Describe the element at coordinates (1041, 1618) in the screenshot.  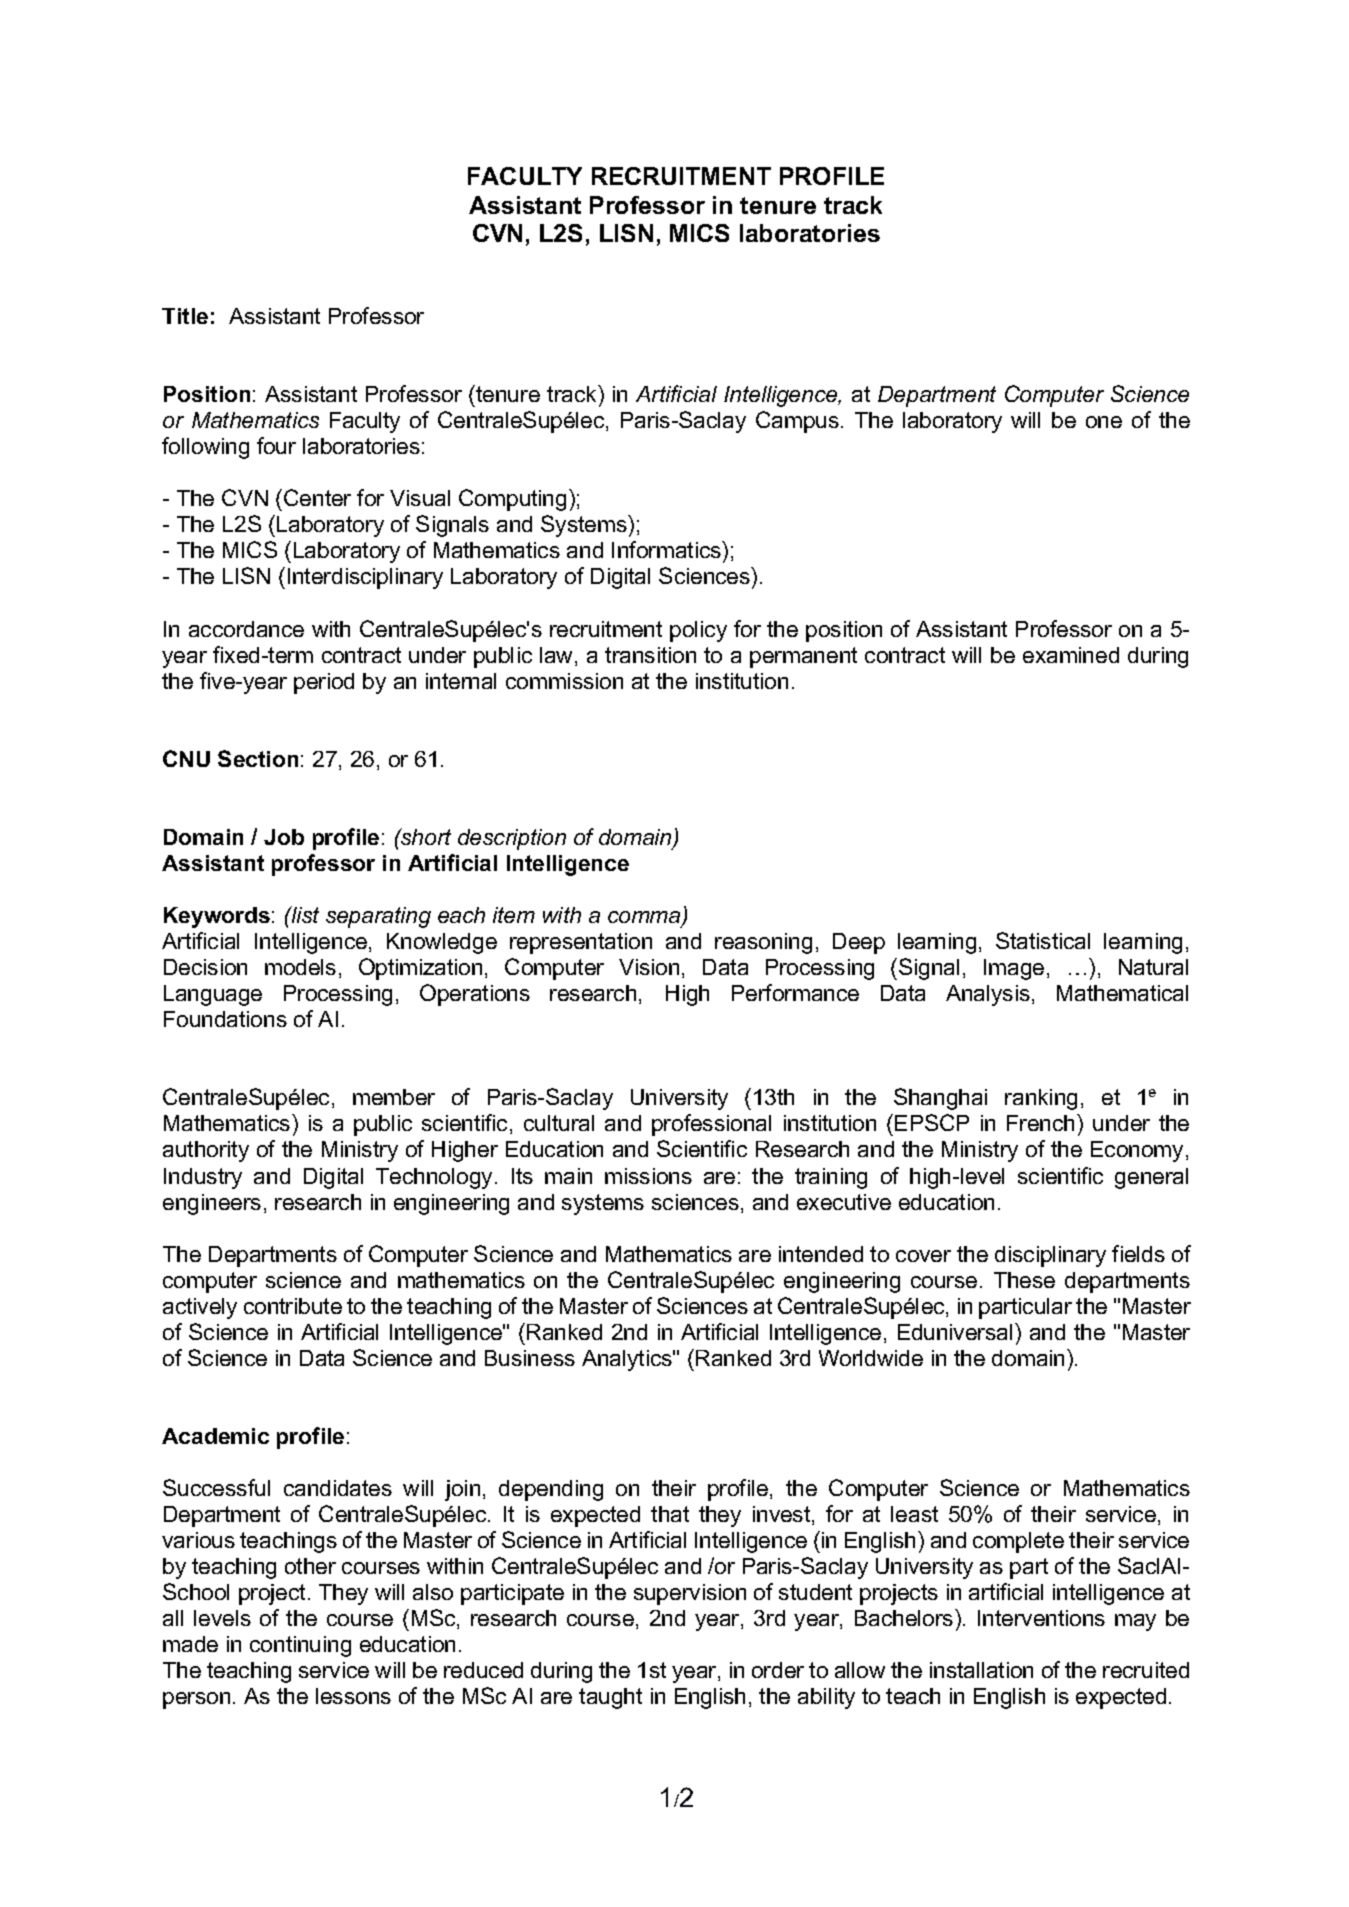
I see `Interventions` at that location.
